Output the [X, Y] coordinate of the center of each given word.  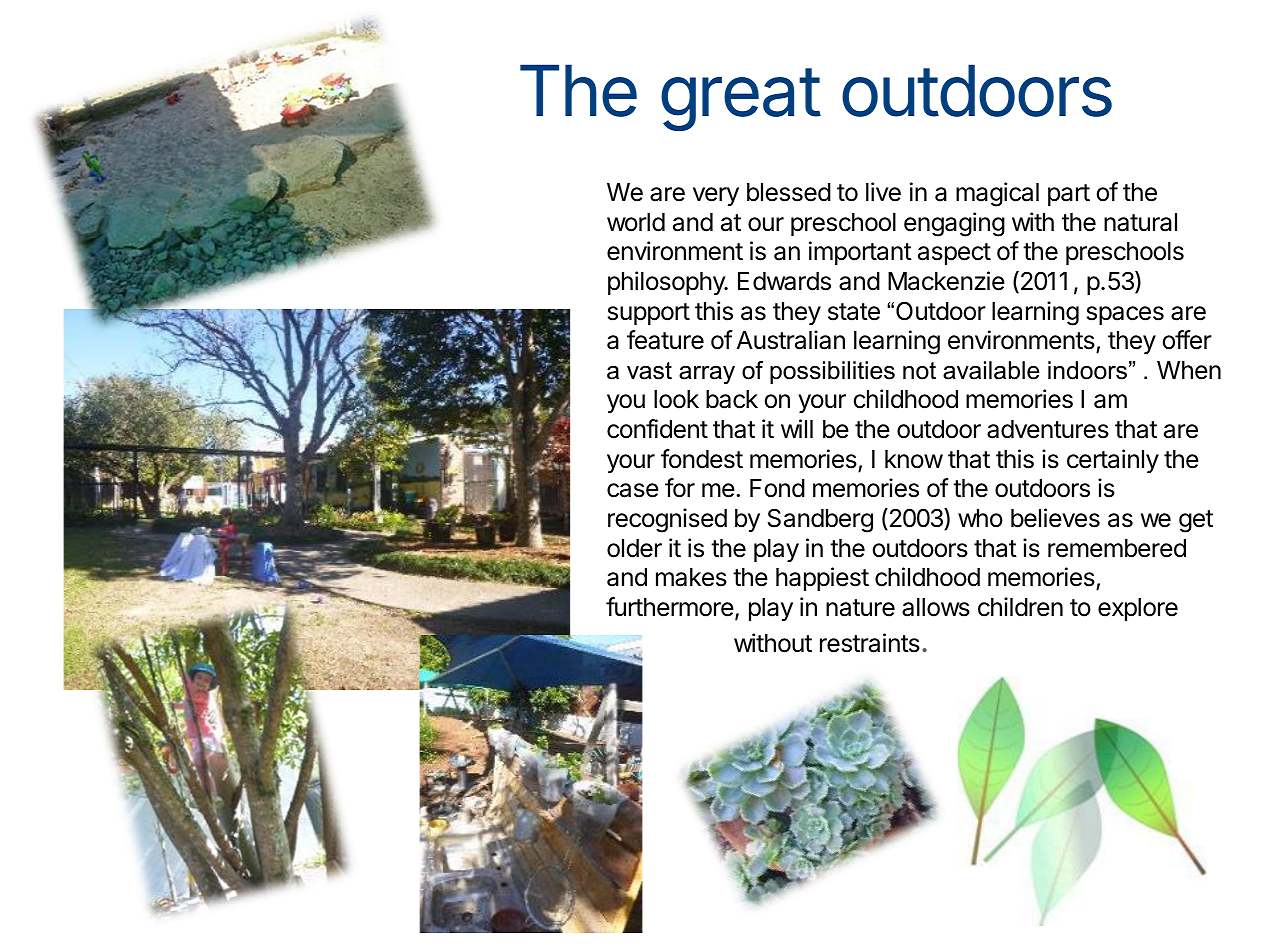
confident [657, 429]
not [919, 371]
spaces [1125, 315]
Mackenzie [946, 281]
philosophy [667, 283]
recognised [667, 520]
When [1189, 370]
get [1196, 521]
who [980, 518]
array [707, 375]
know [914, 459]
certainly [1113, 461]
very [716, 196]
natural [1140, 222]
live [883, 192]
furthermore [670, 607]
